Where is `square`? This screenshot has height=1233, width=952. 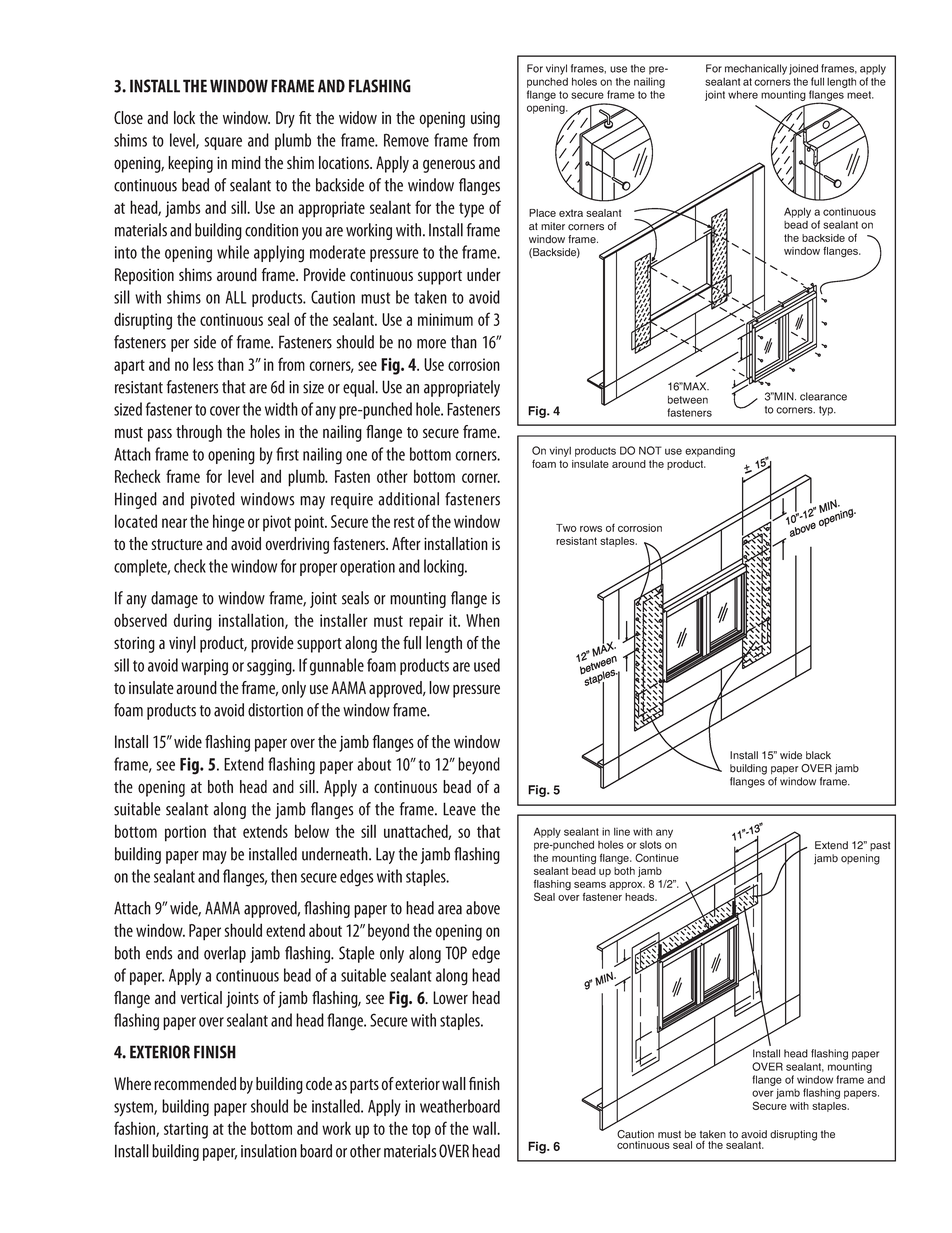
square is located at coordinates (223, 143).
